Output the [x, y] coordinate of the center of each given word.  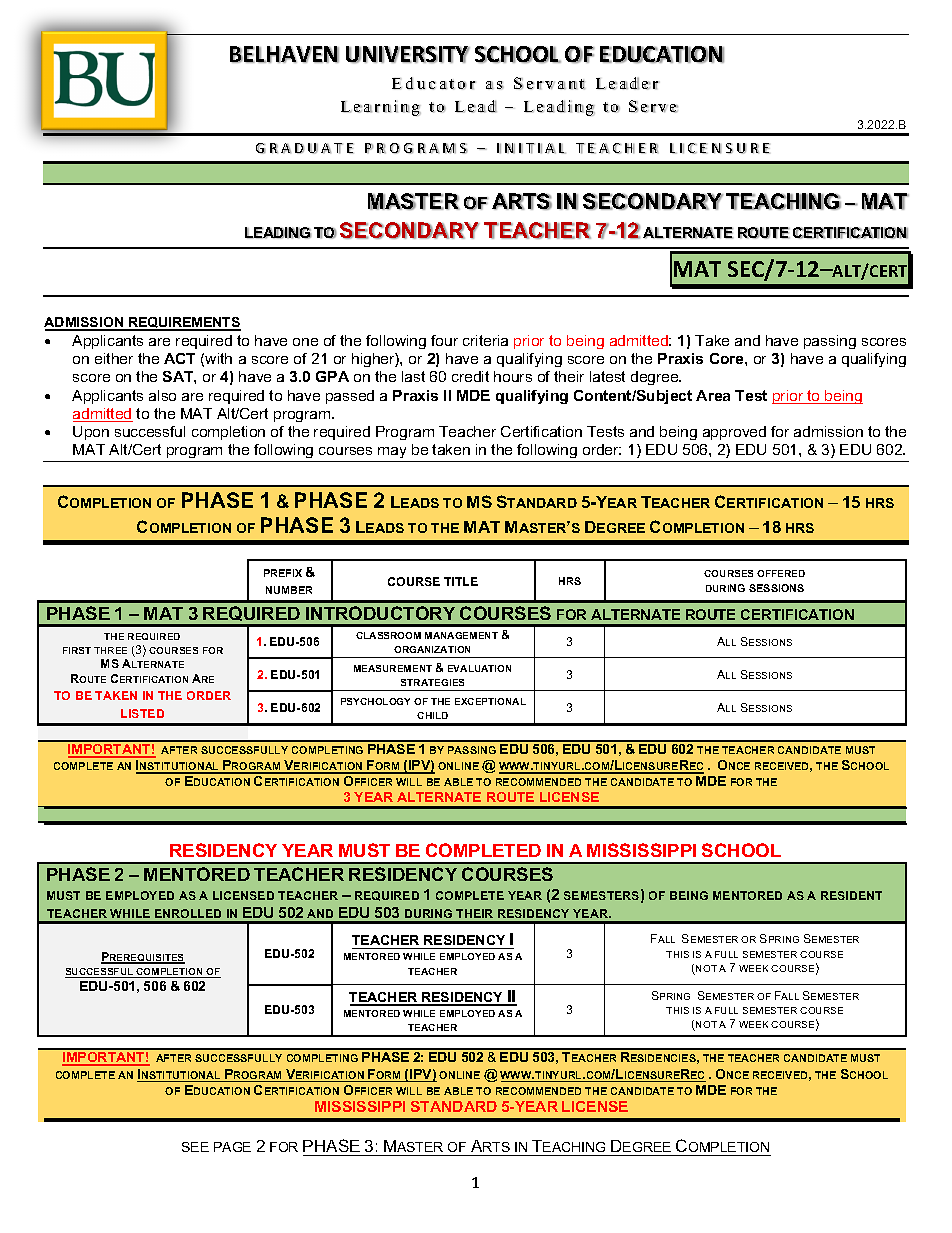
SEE [195, 1147]
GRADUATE [305, 148]
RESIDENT [851, 895]
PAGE [232, 1147]
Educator [434, 83]
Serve [653, 106]
